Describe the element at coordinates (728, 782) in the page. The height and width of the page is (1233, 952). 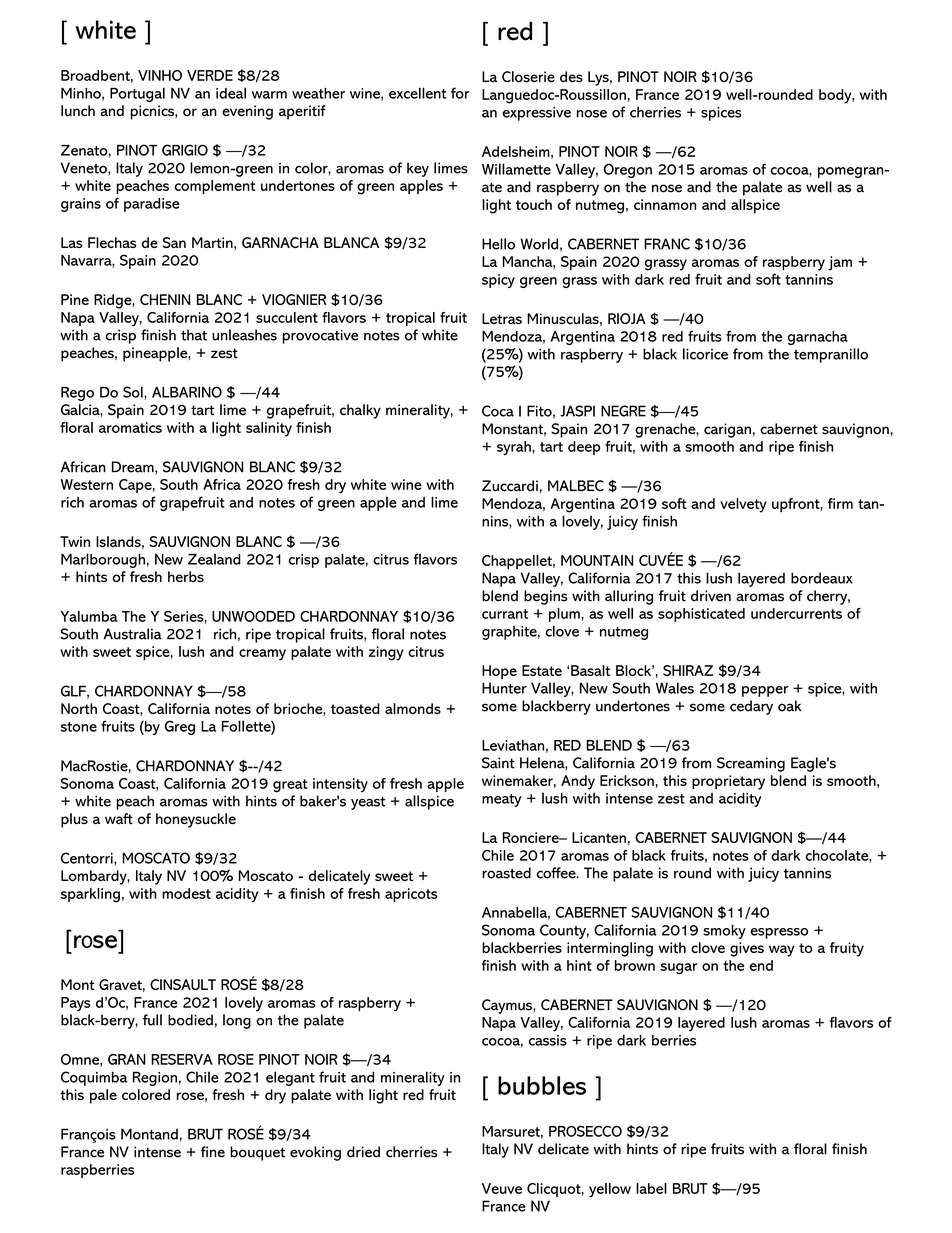
I see `proprietary` at that location.
